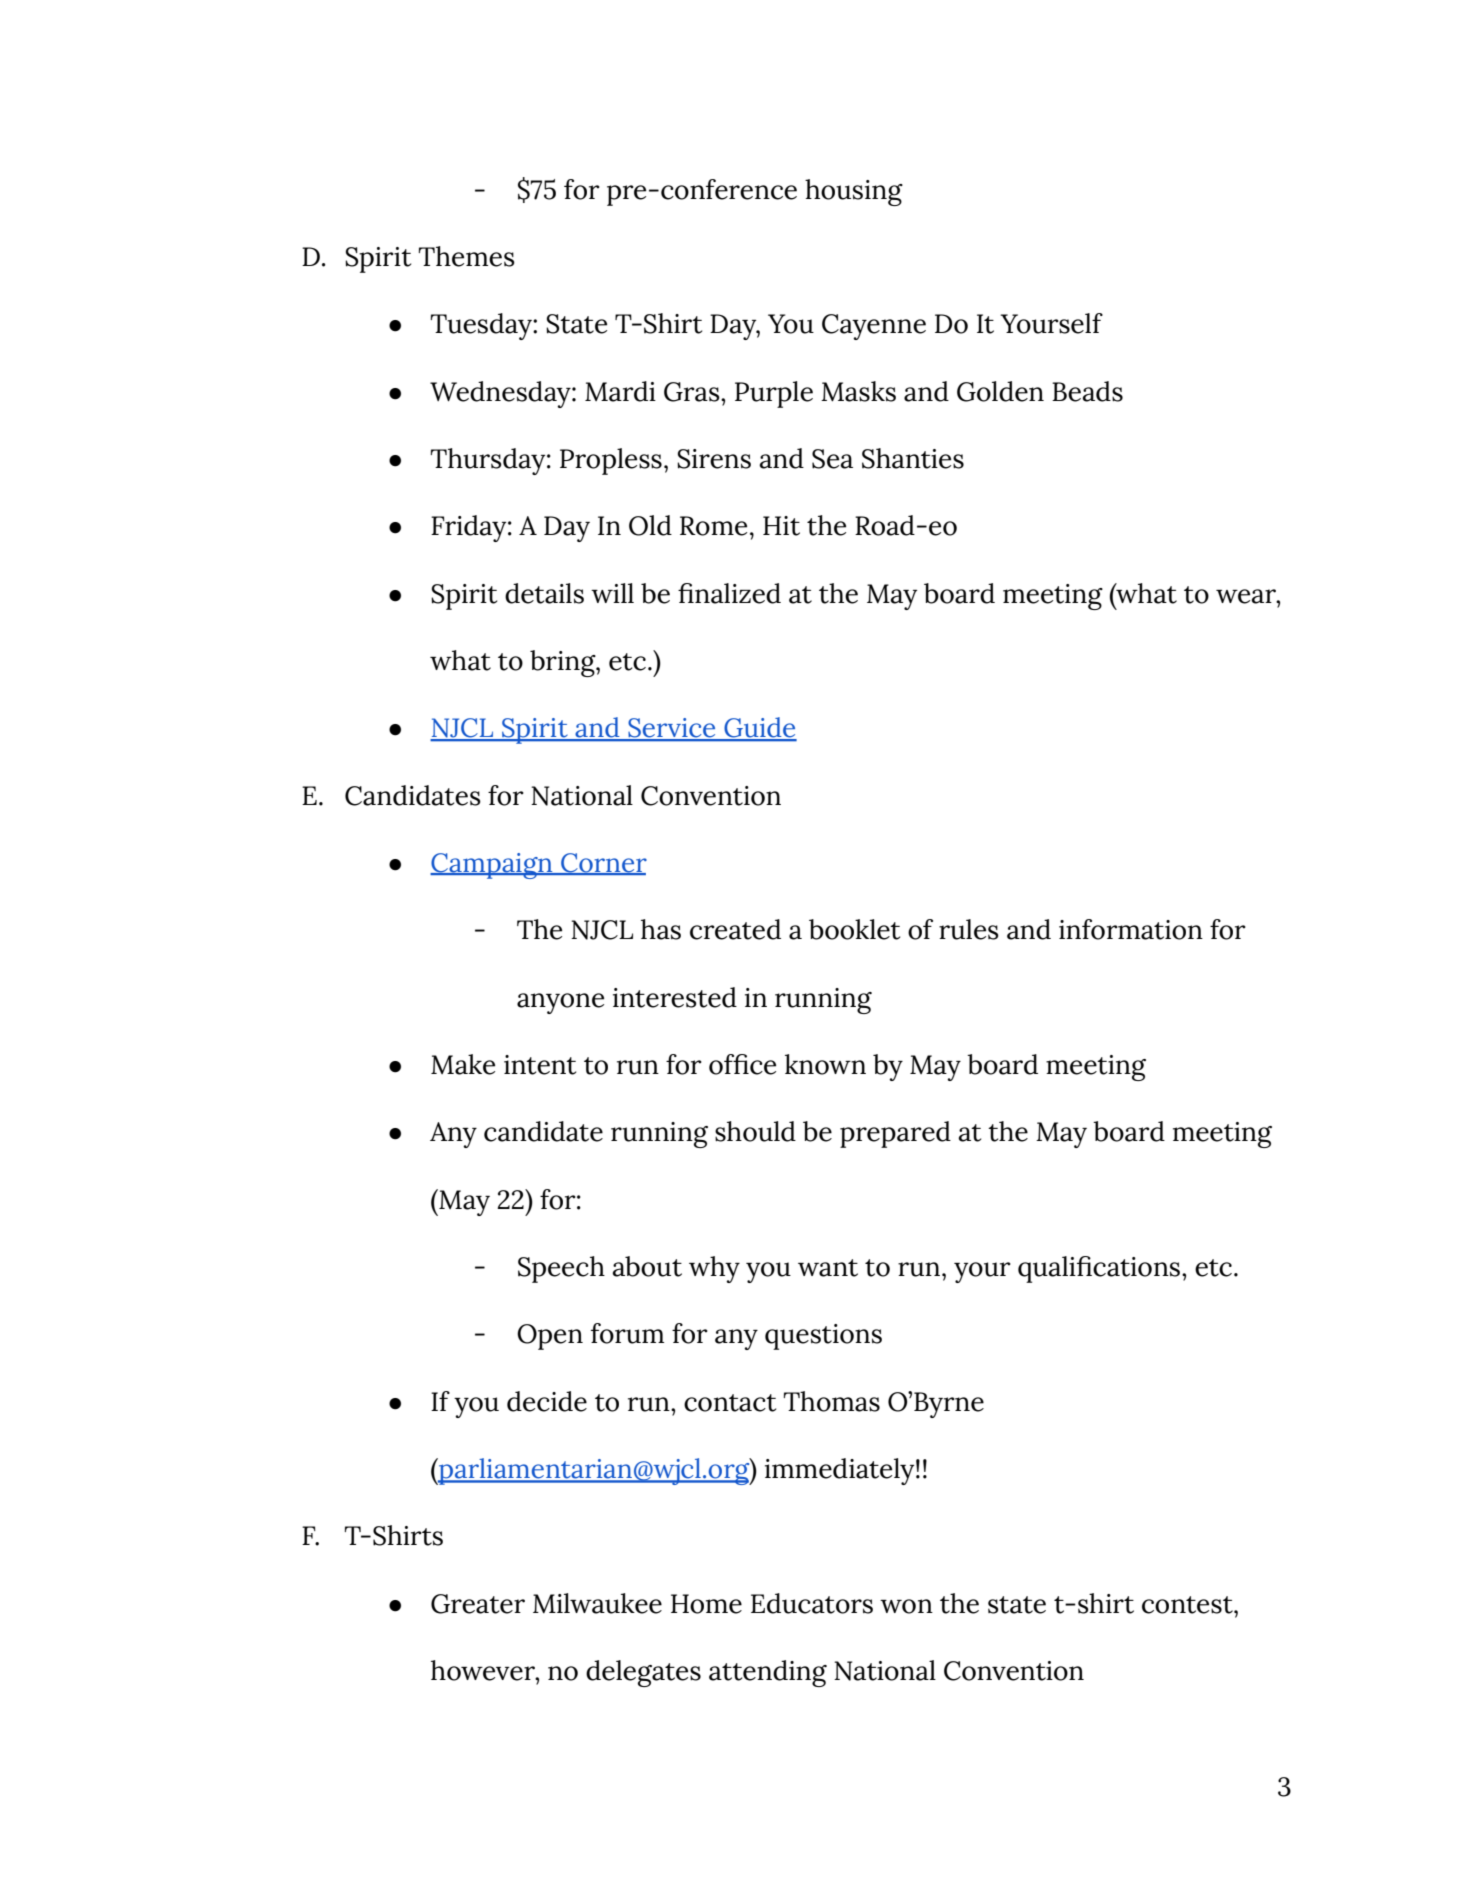  Describe the element at coordinates (1087, 391) in the screenshot. I see `Beads` at that location.
